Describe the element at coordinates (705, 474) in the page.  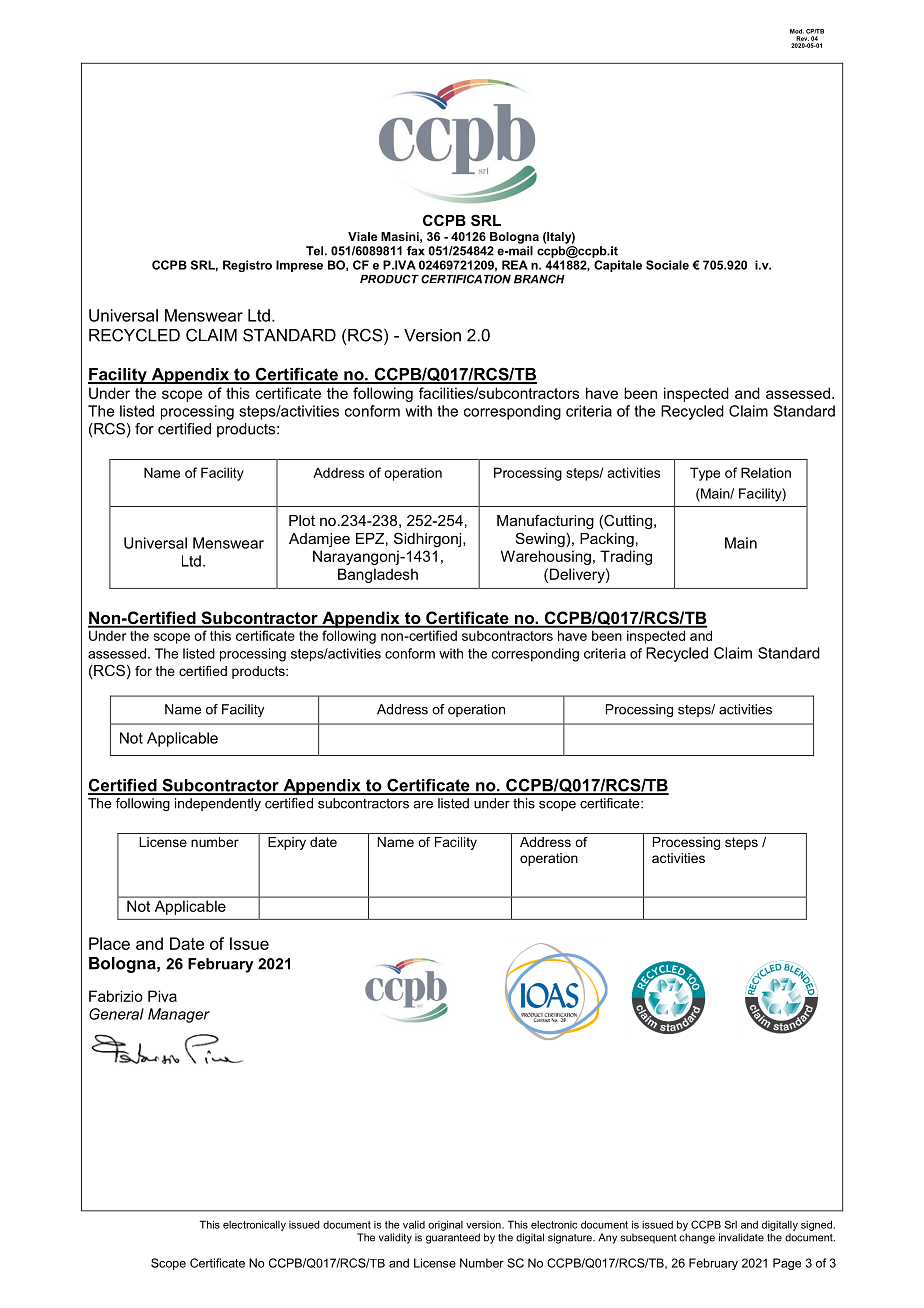
I see `Type` at that location.
